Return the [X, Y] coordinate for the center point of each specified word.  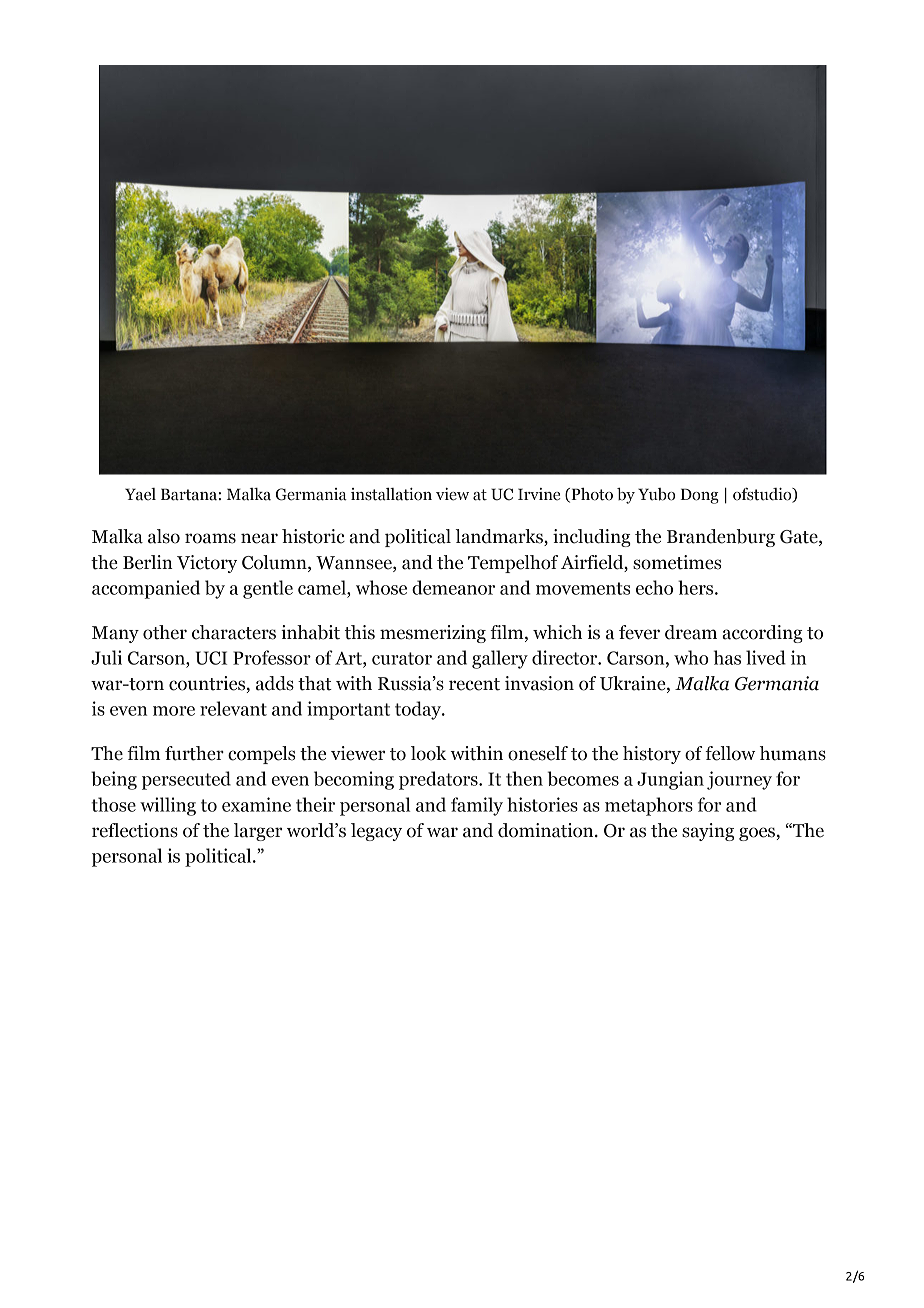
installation [391, 494]
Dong [699, 496]
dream [691, 632]
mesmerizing [433, 634]
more [174, 711]
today [419, 710]
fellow [730, 753]
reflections [135, 830]
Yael [140, 494]
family [477, 806]
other [165, 632]
